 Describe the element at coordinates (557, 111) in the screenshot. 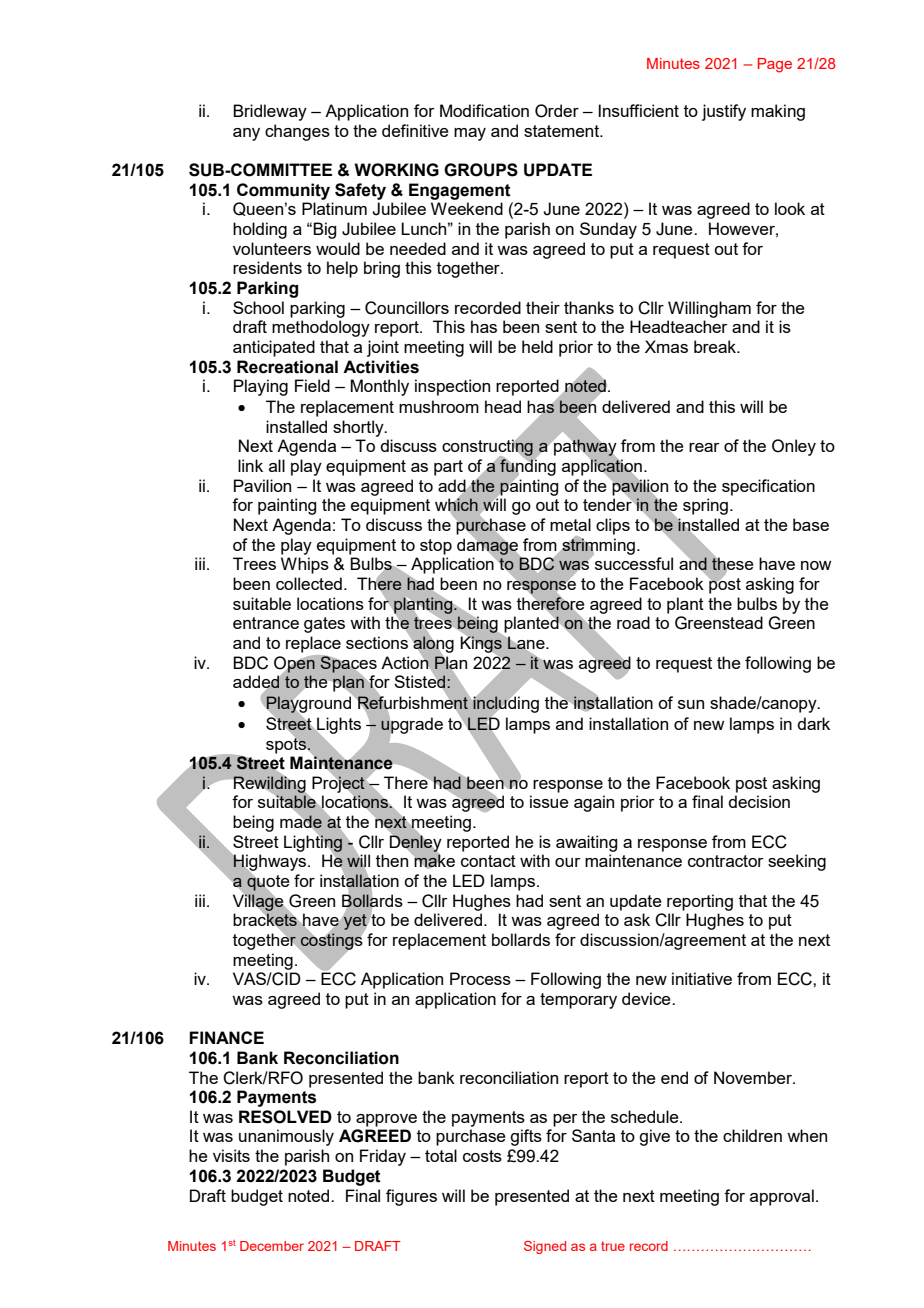

I see `Order` at that location.
